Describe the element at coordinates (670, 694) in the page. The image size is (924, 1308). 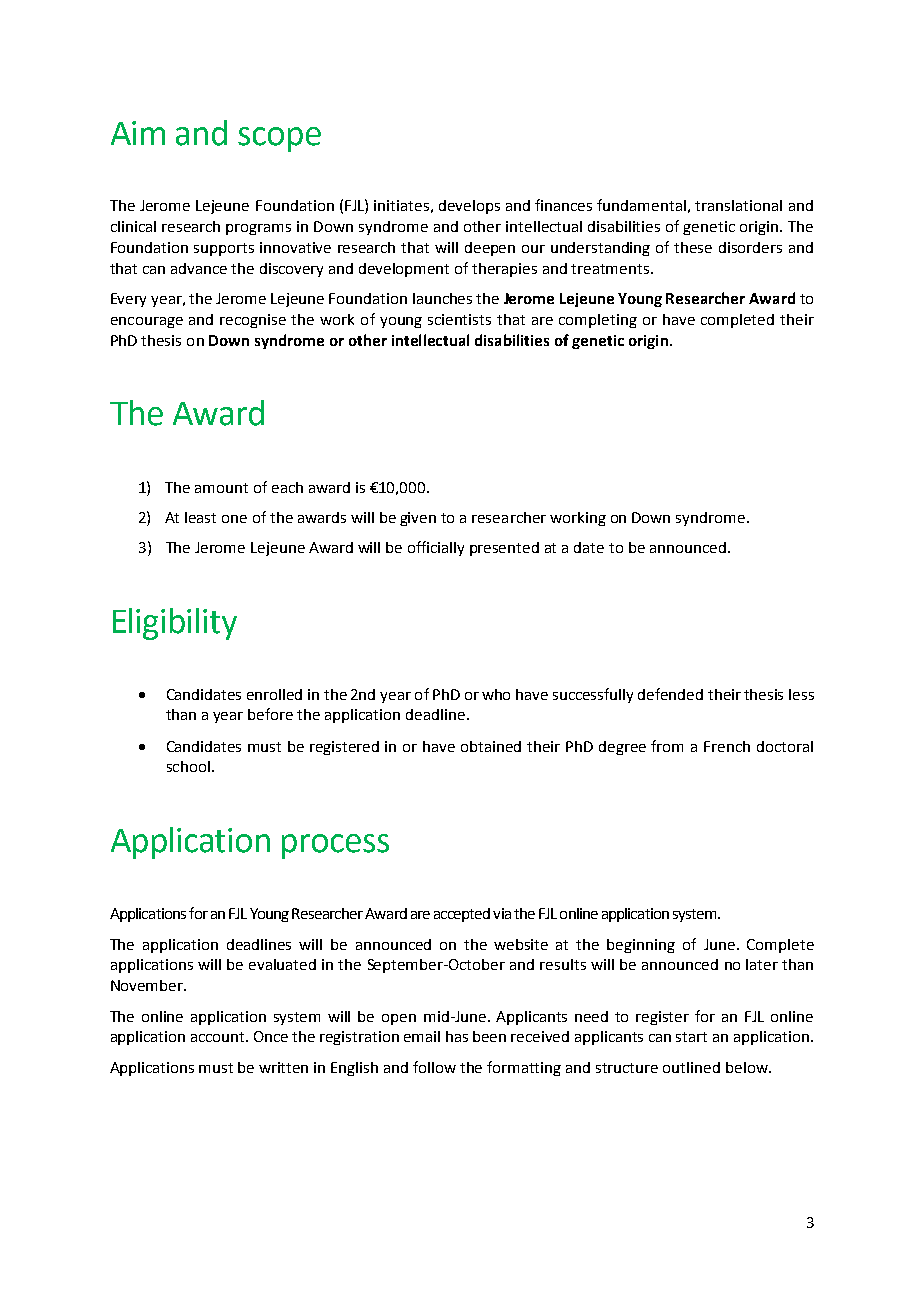
I see `defended` at that location.
